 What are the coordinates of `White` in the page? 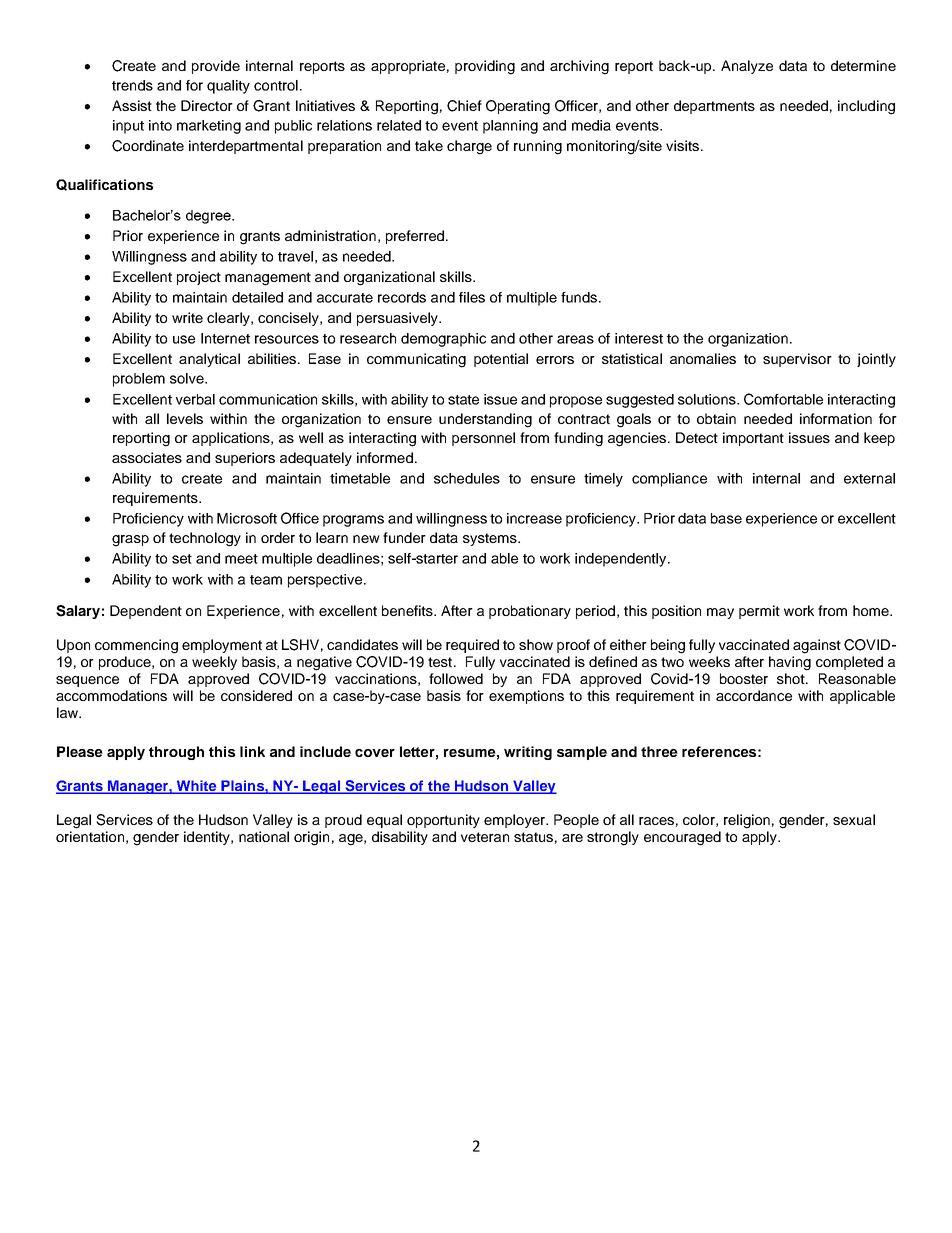 It's located at (196, 787).
